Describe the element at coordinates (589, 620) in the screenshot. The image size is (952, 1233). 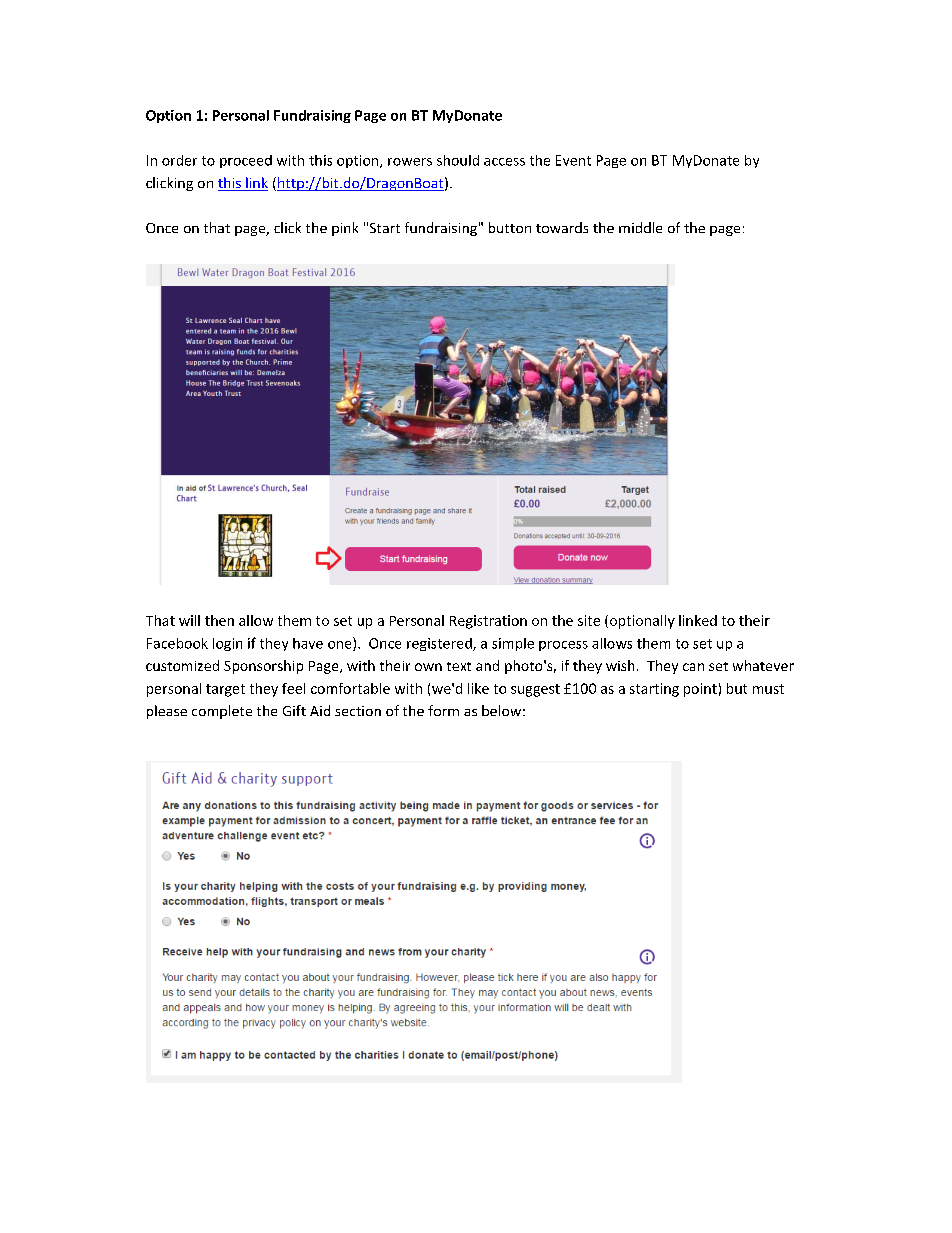
I see `site` at that location.
